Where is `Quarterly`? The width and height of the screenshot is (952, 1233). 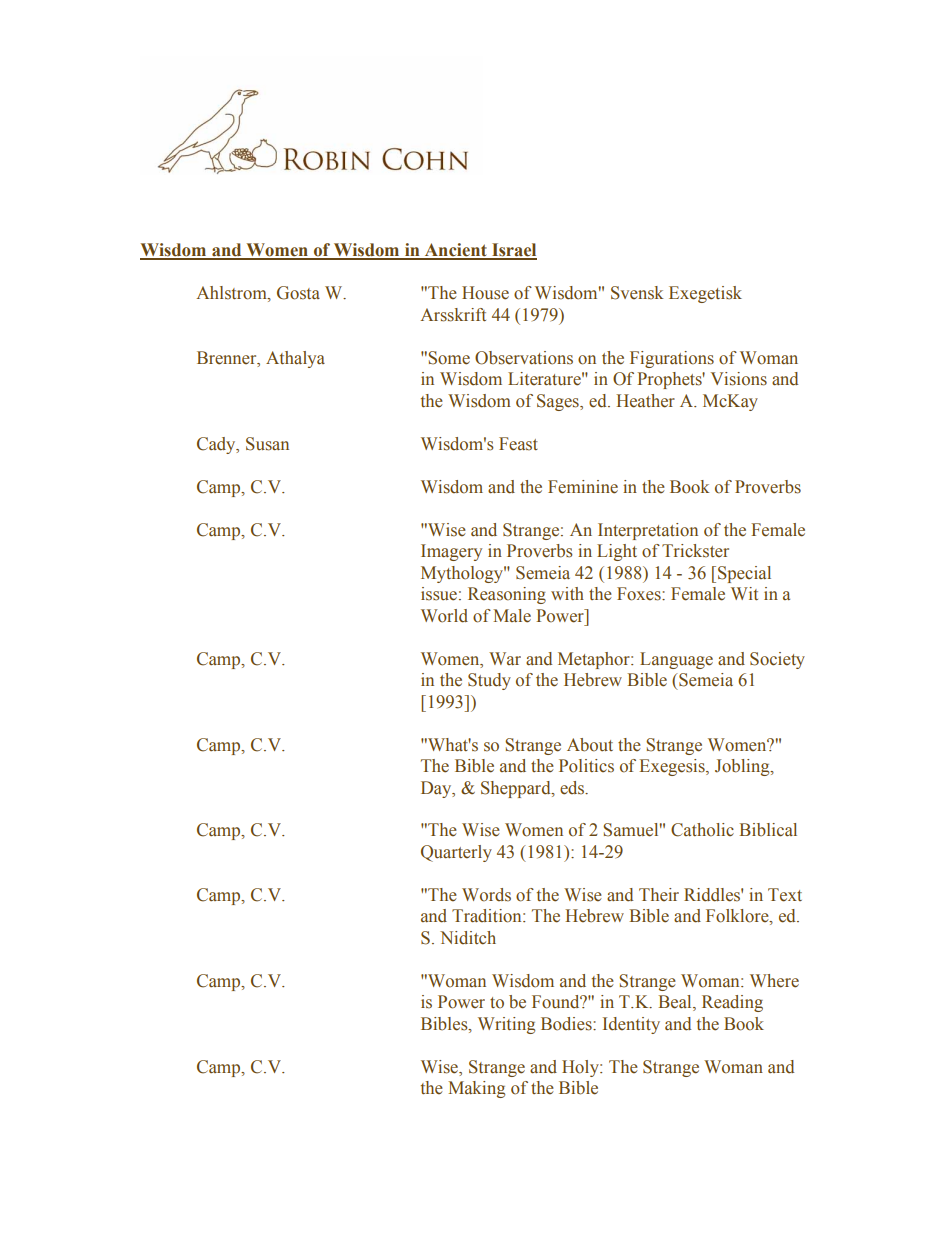 Quarterly is located at coordinates (456, 853).
